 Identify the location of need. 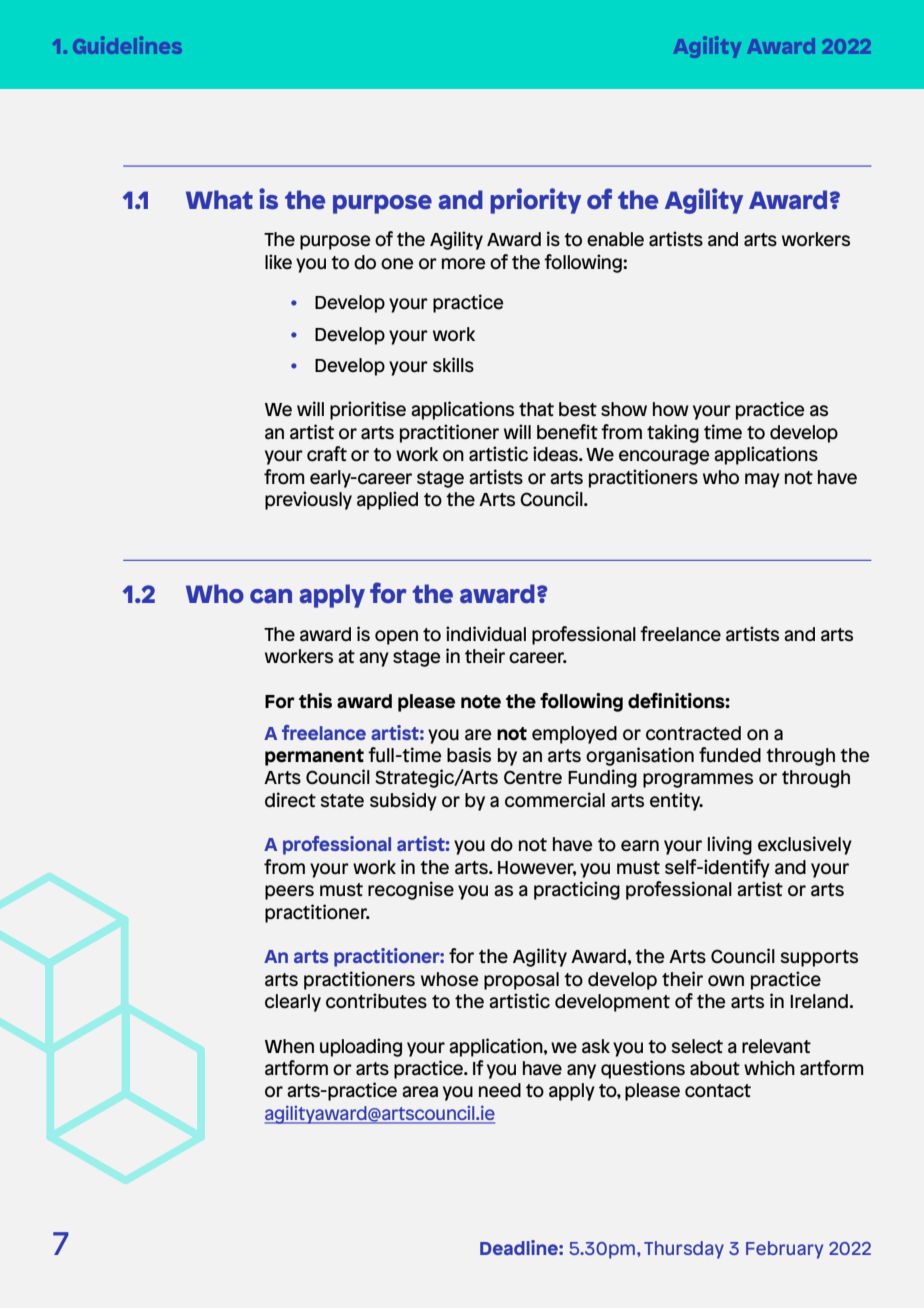
(500, 1090).
